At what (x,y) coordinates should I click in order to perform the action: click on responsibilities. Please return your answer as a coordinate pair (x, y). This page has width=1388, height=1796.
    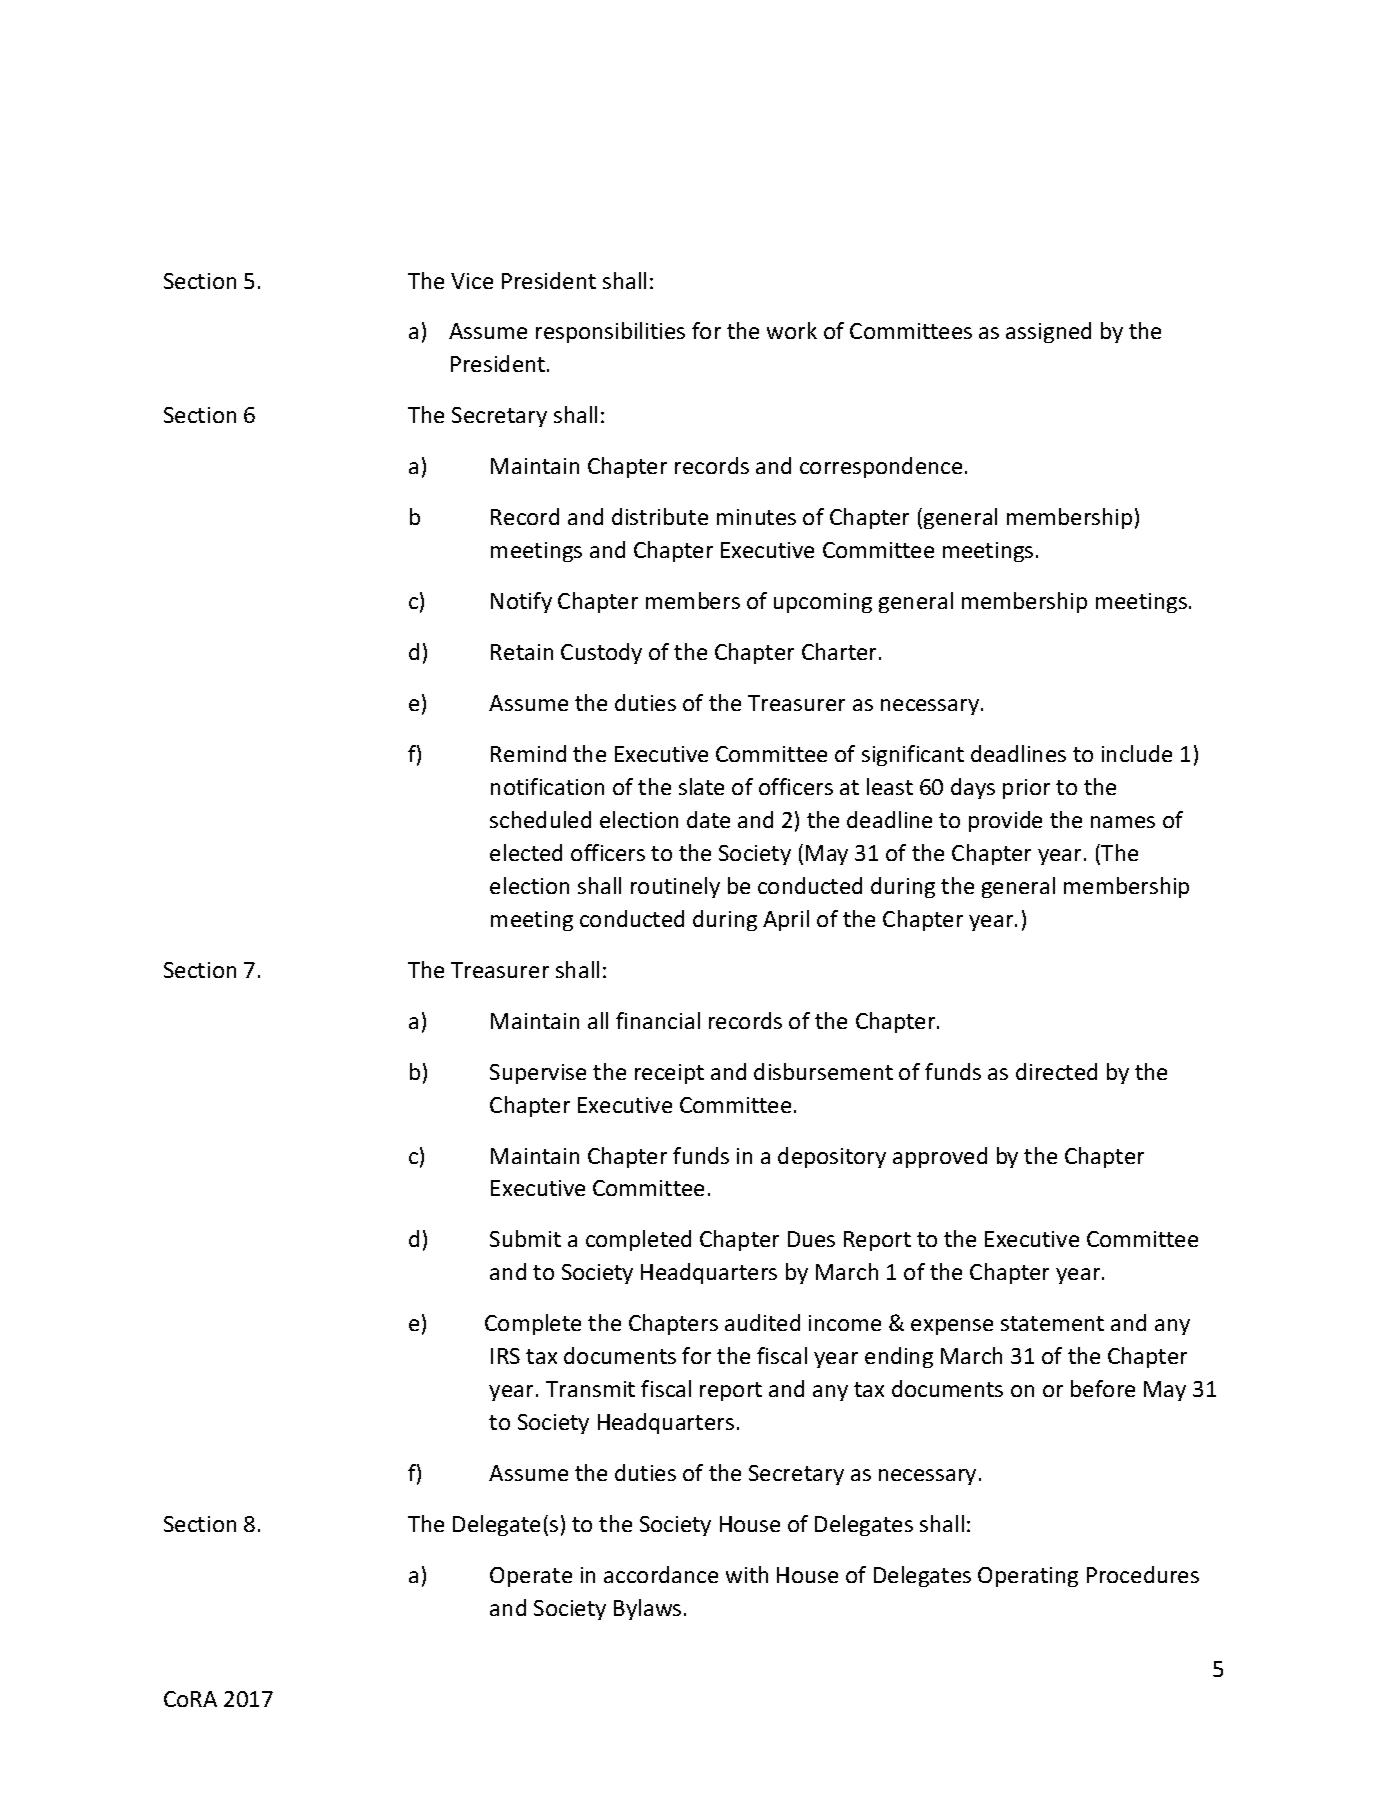
    Looking at the image, I should click on (610, 332).
